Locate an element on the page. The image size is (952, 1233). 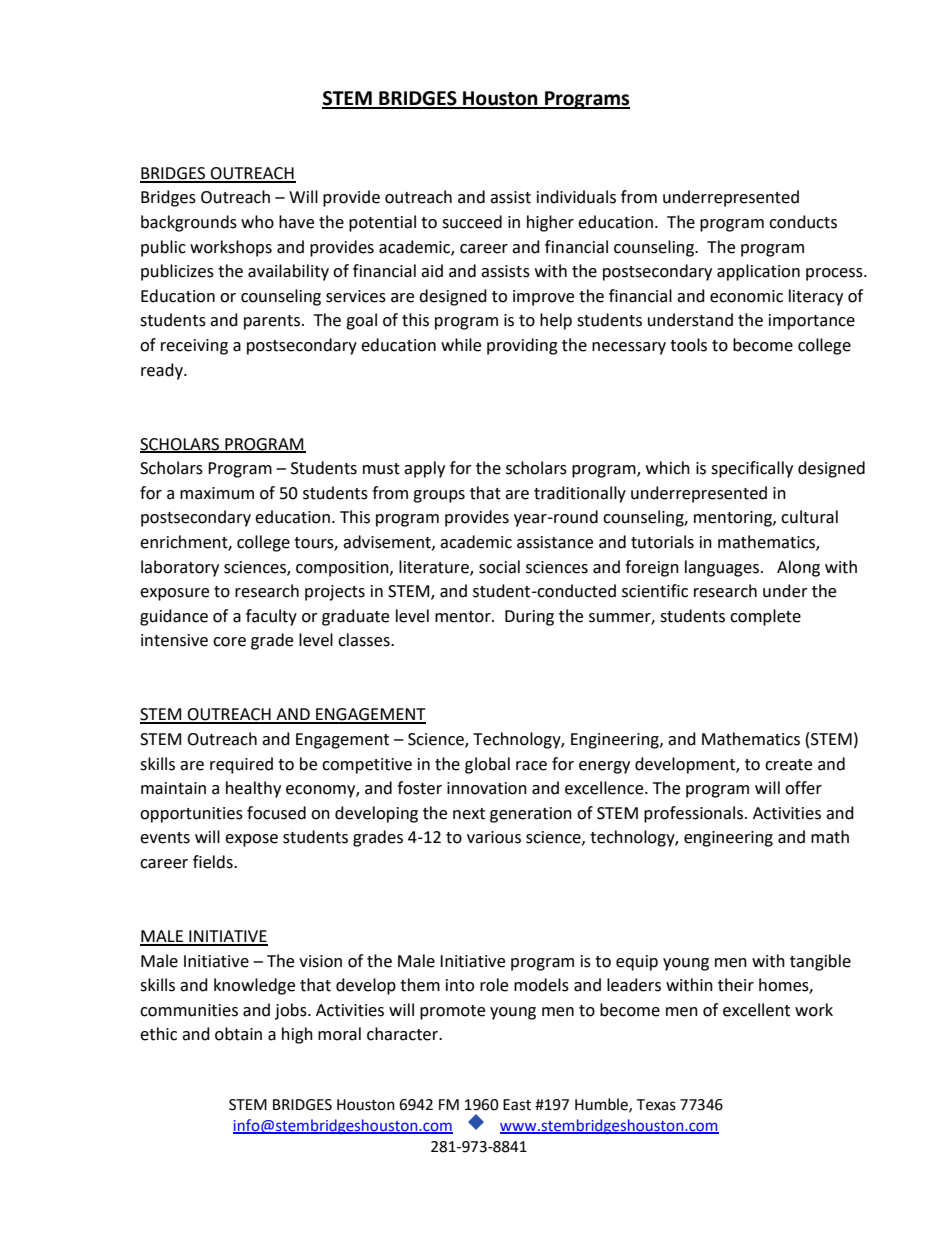
obtain is located at coordinates (238, 1034).
